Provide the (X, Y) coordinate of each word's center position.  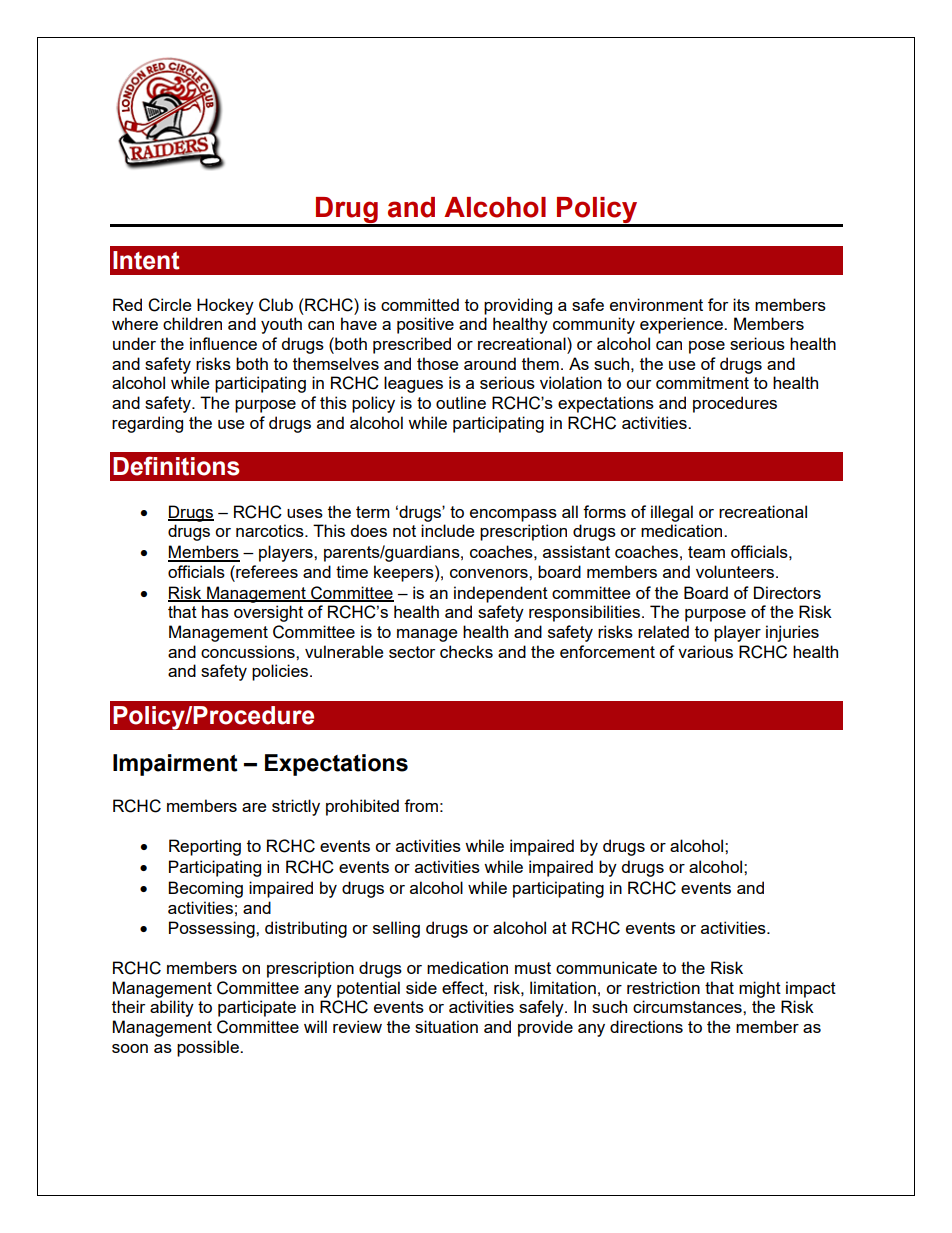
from (421, 805)
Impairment (175, 765)
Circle (169, 305)
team (706, 552)
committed (420, 304)
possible (209, 1048)
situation (446, 1026)
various (705, 651)
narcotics (271, 530)
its (741, 304)
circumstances (688, 1006)
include (447, 530)
